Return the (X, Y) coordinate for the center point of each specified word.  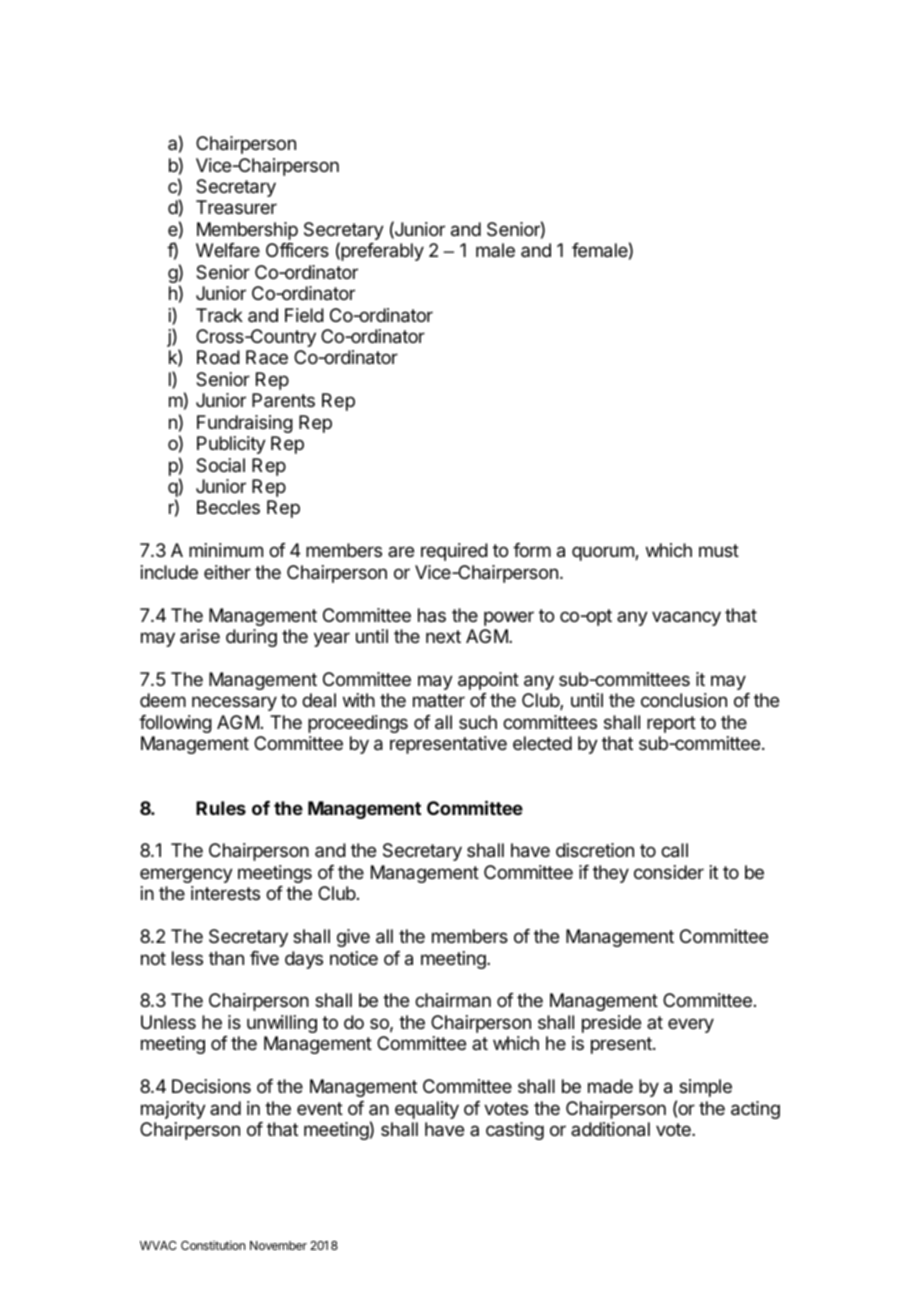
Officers (297, 250)
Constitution (213, 1245)
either (227, 572)
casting (515, 1131)
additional (610, 1129)
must (719, 550)
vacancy (686, 618)
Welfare (228, 250)
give (353, 938)
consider (669, 872)
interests (225, 893)
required (454, 552)
